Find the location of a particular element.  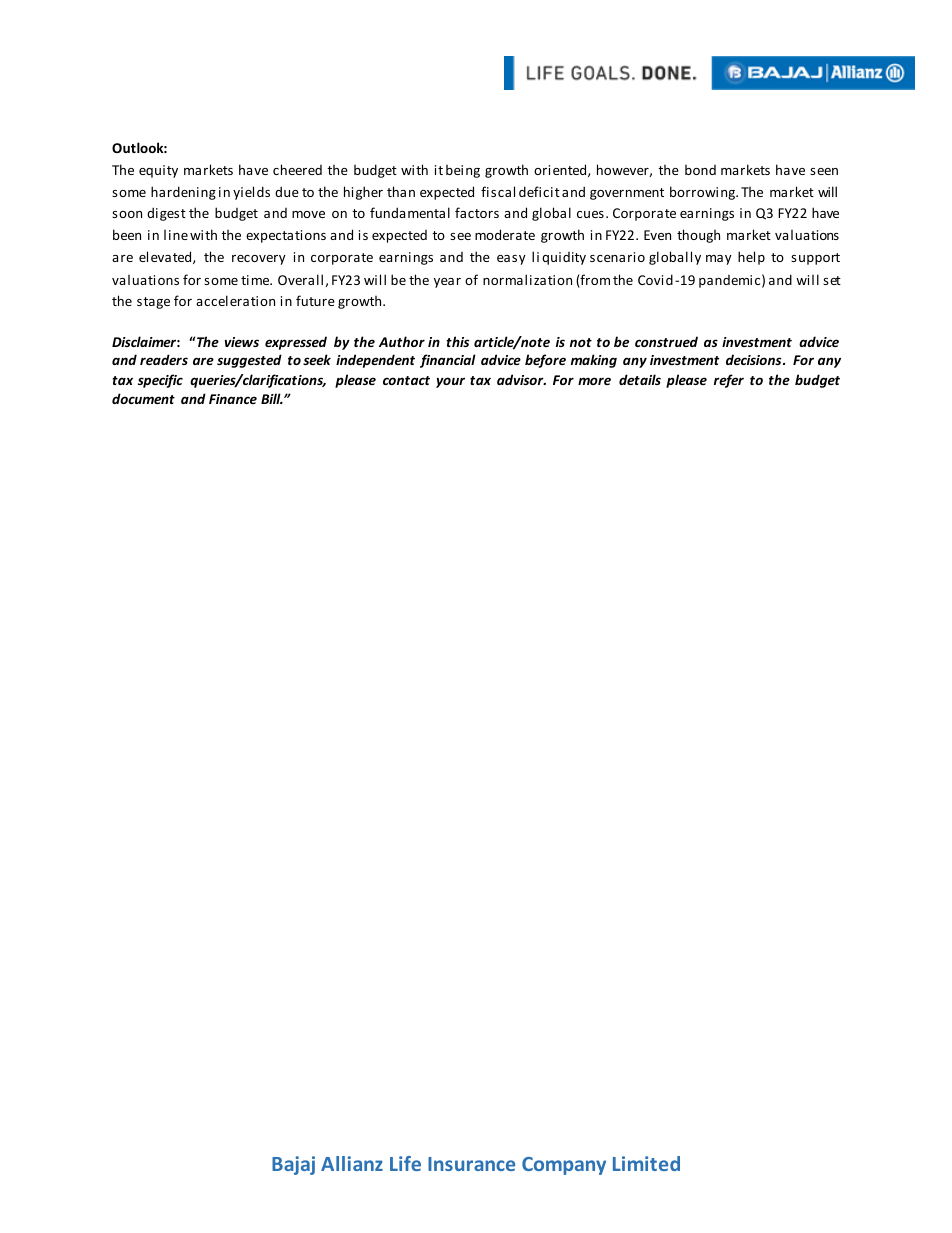

details is located at coordinates (640, 379).
